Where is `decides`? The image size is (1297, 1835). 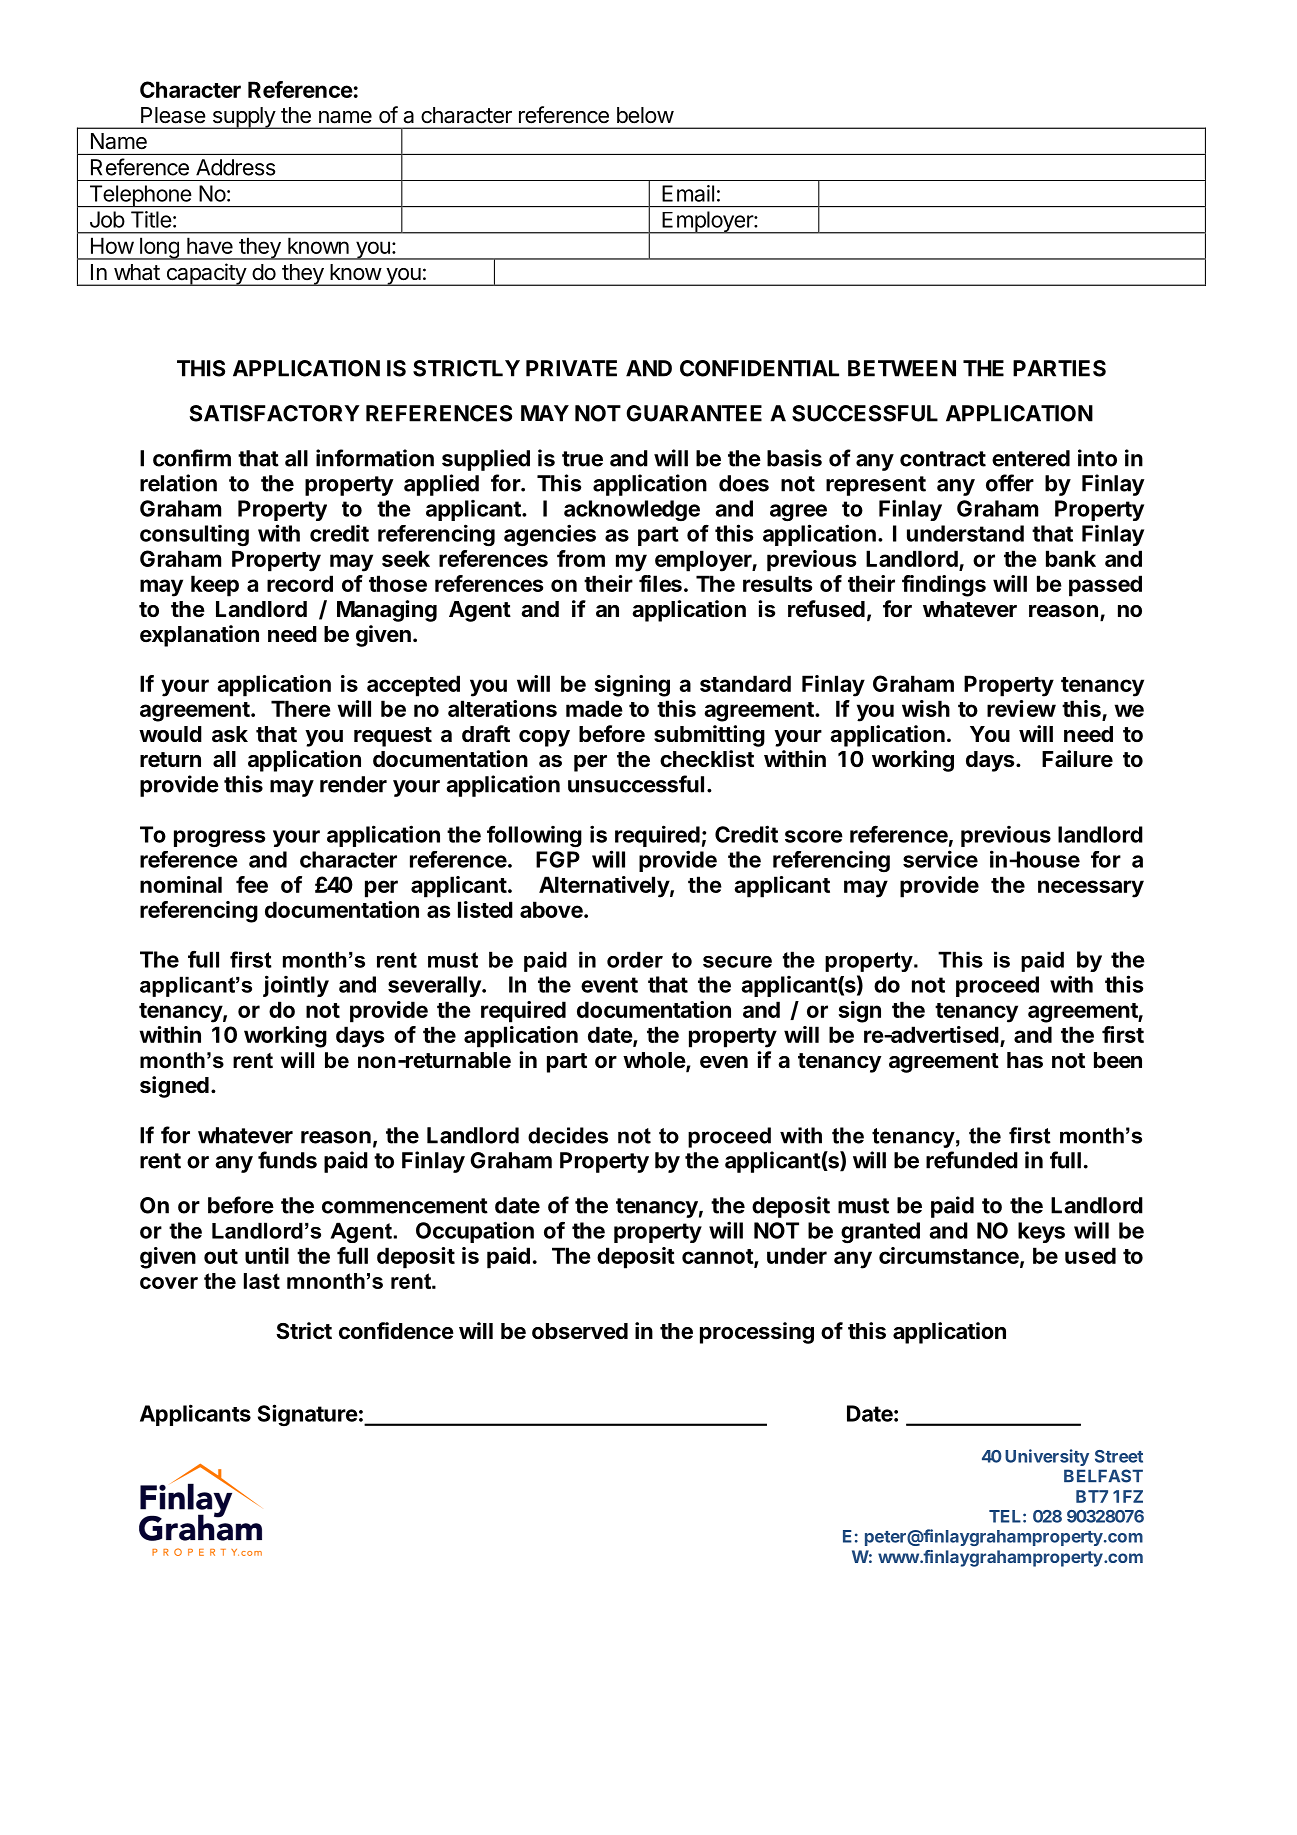
decides is located at coordinates (568, 1135).
